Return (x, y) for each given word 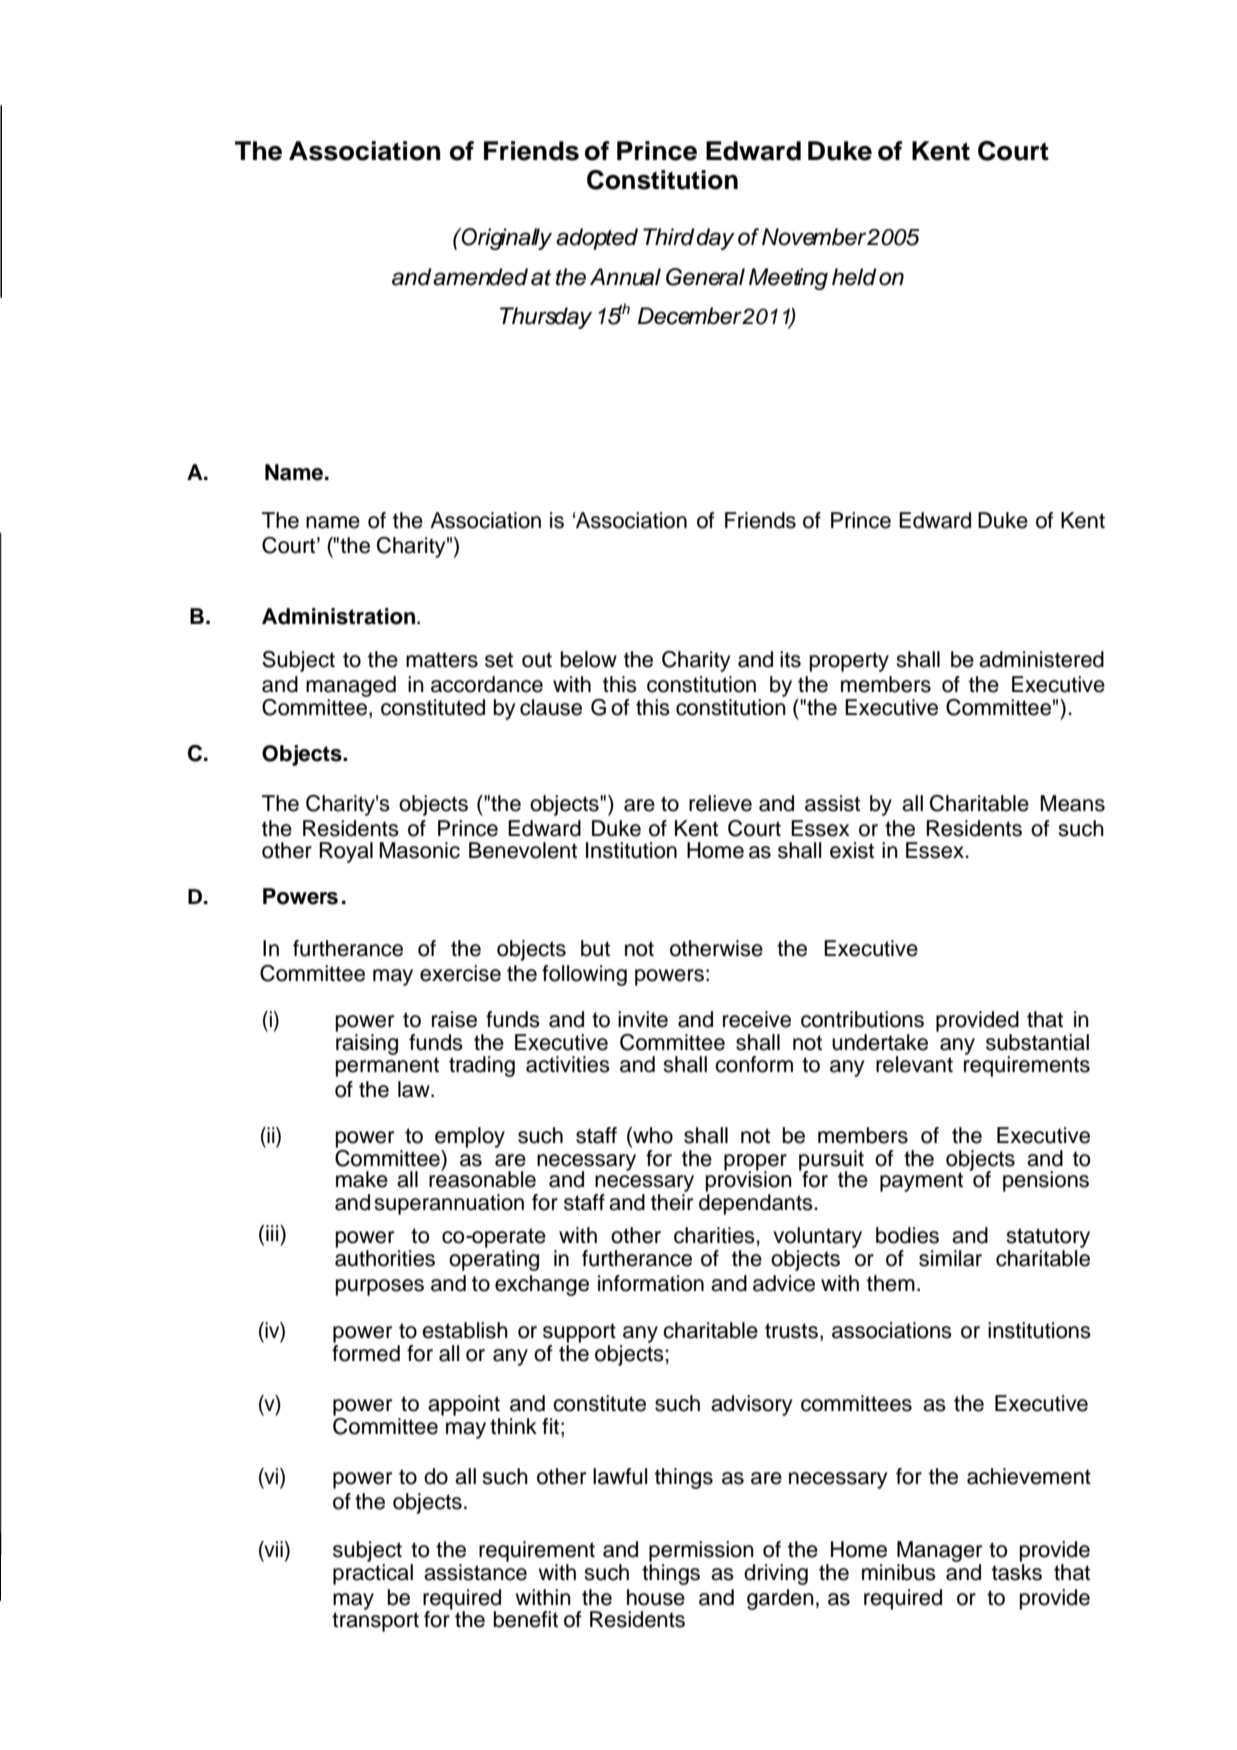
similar (950, 1258)
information (651, 1283)
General (705, 277)
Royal (346, 852)
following (584, 975)
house (656, 1597)
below (589, 659)
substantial (1037, 1042)
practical (373, 1573)
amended (480, 277)
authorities (385, 1258)
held (854, 277)
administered (1041, 659)
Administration (340, 616)
